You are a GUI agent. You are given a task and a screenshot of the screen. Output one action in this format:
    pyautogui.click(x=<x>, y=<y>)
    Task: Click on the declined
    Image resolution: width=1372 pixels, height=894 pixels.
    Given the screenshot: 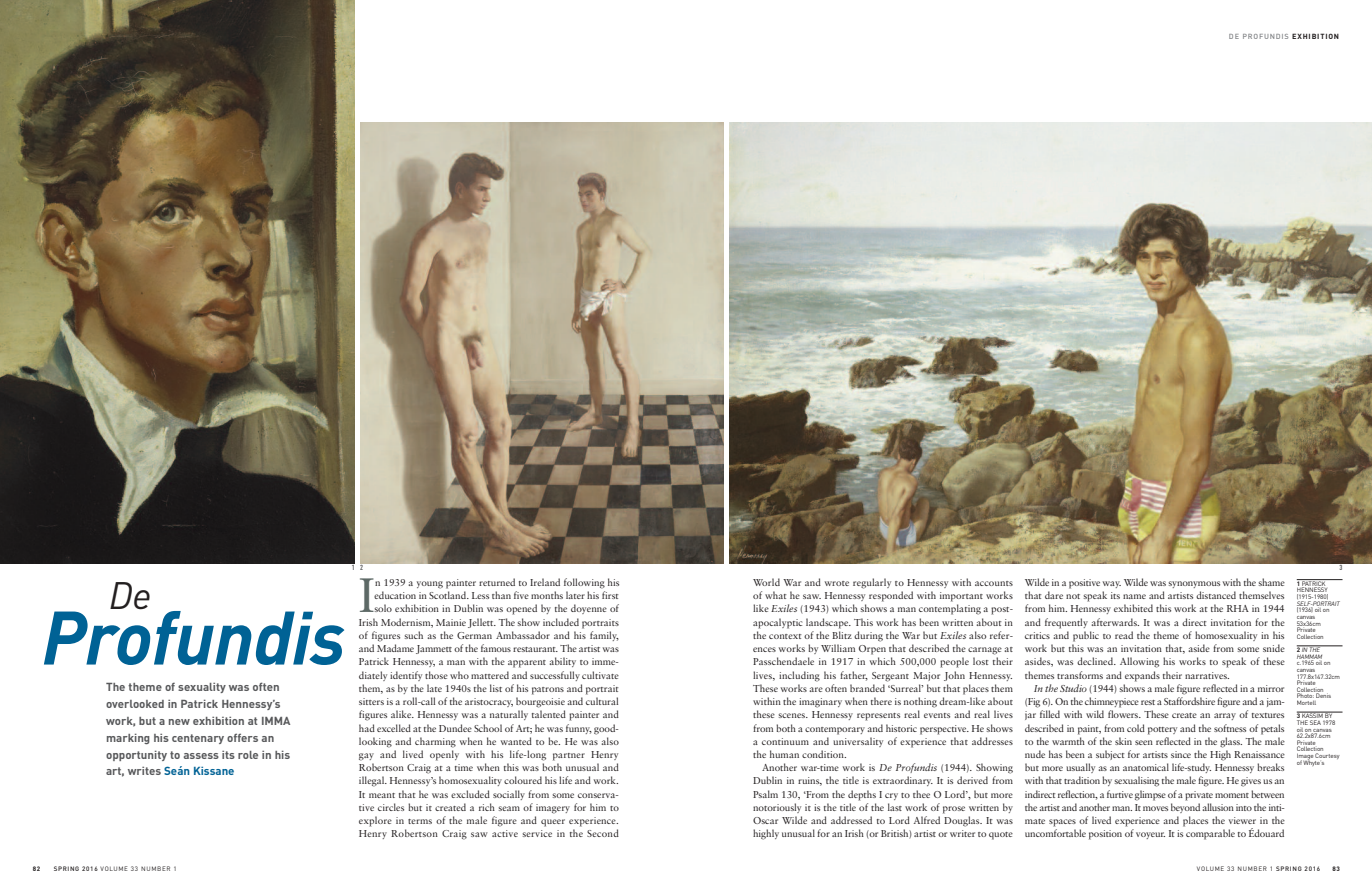 What is the action you would take?
    pyautogui.click(x=1096, y=661)
